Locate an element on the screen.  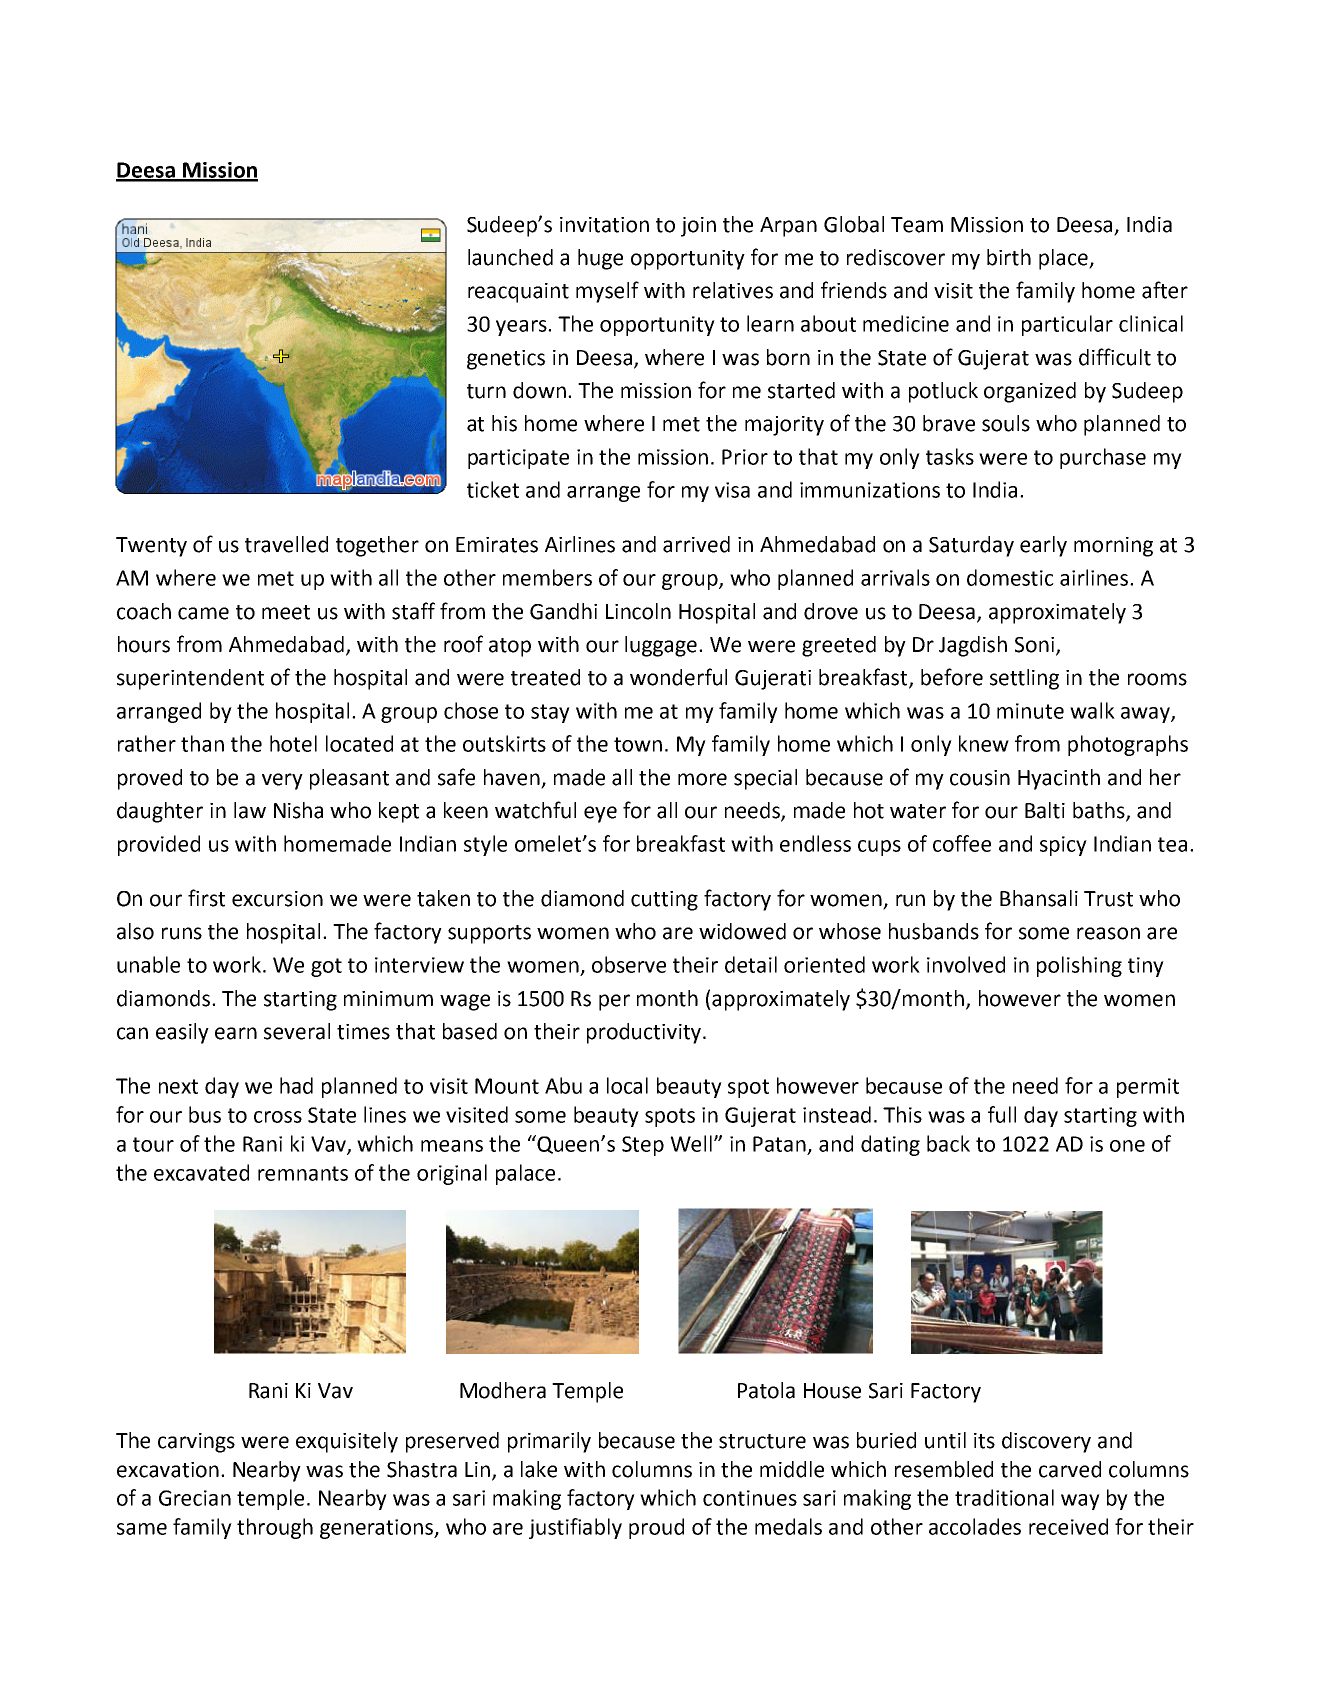
huge is located at coordinates (600, 259).
